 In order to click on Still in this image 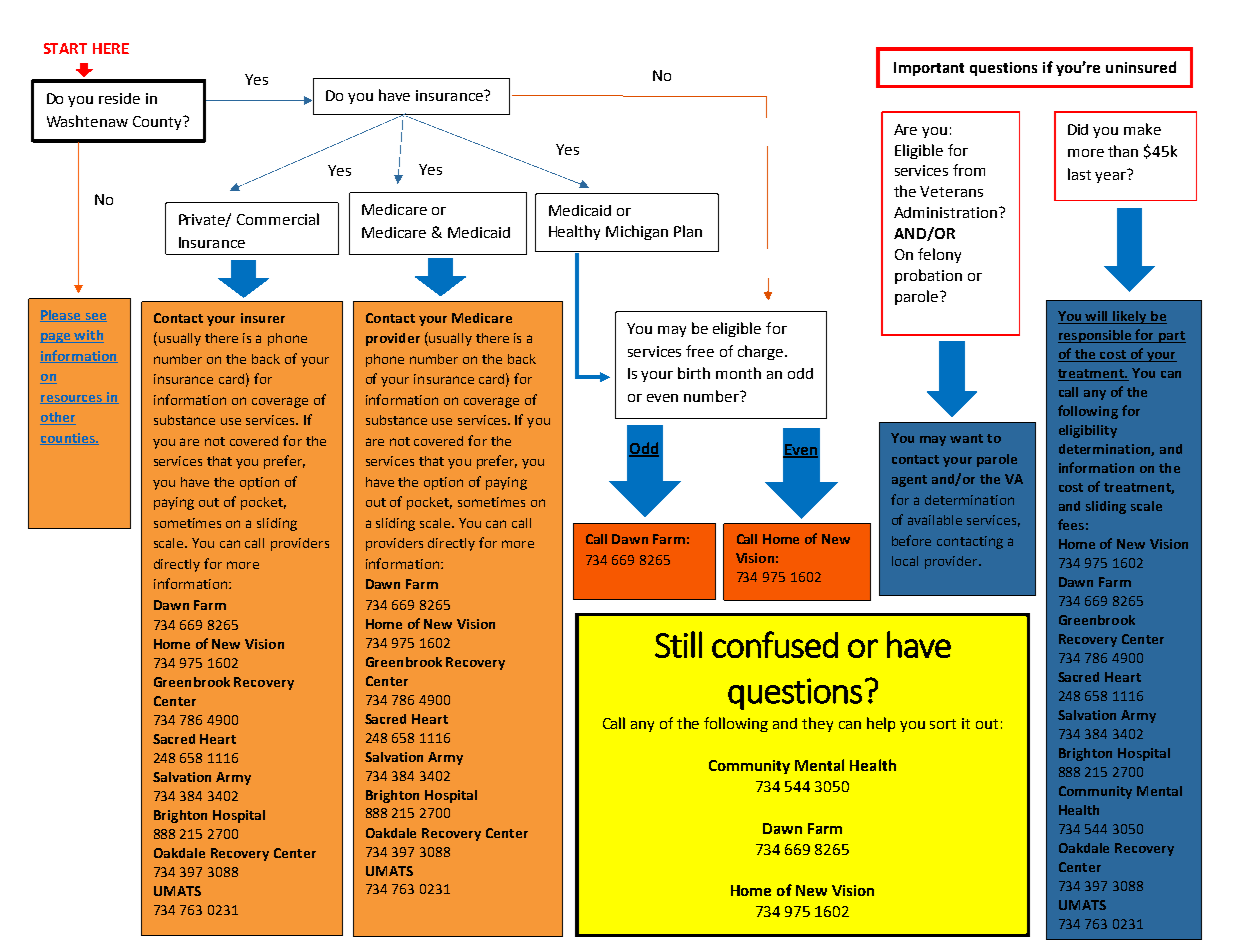, I will do `click(678, 644)`.
